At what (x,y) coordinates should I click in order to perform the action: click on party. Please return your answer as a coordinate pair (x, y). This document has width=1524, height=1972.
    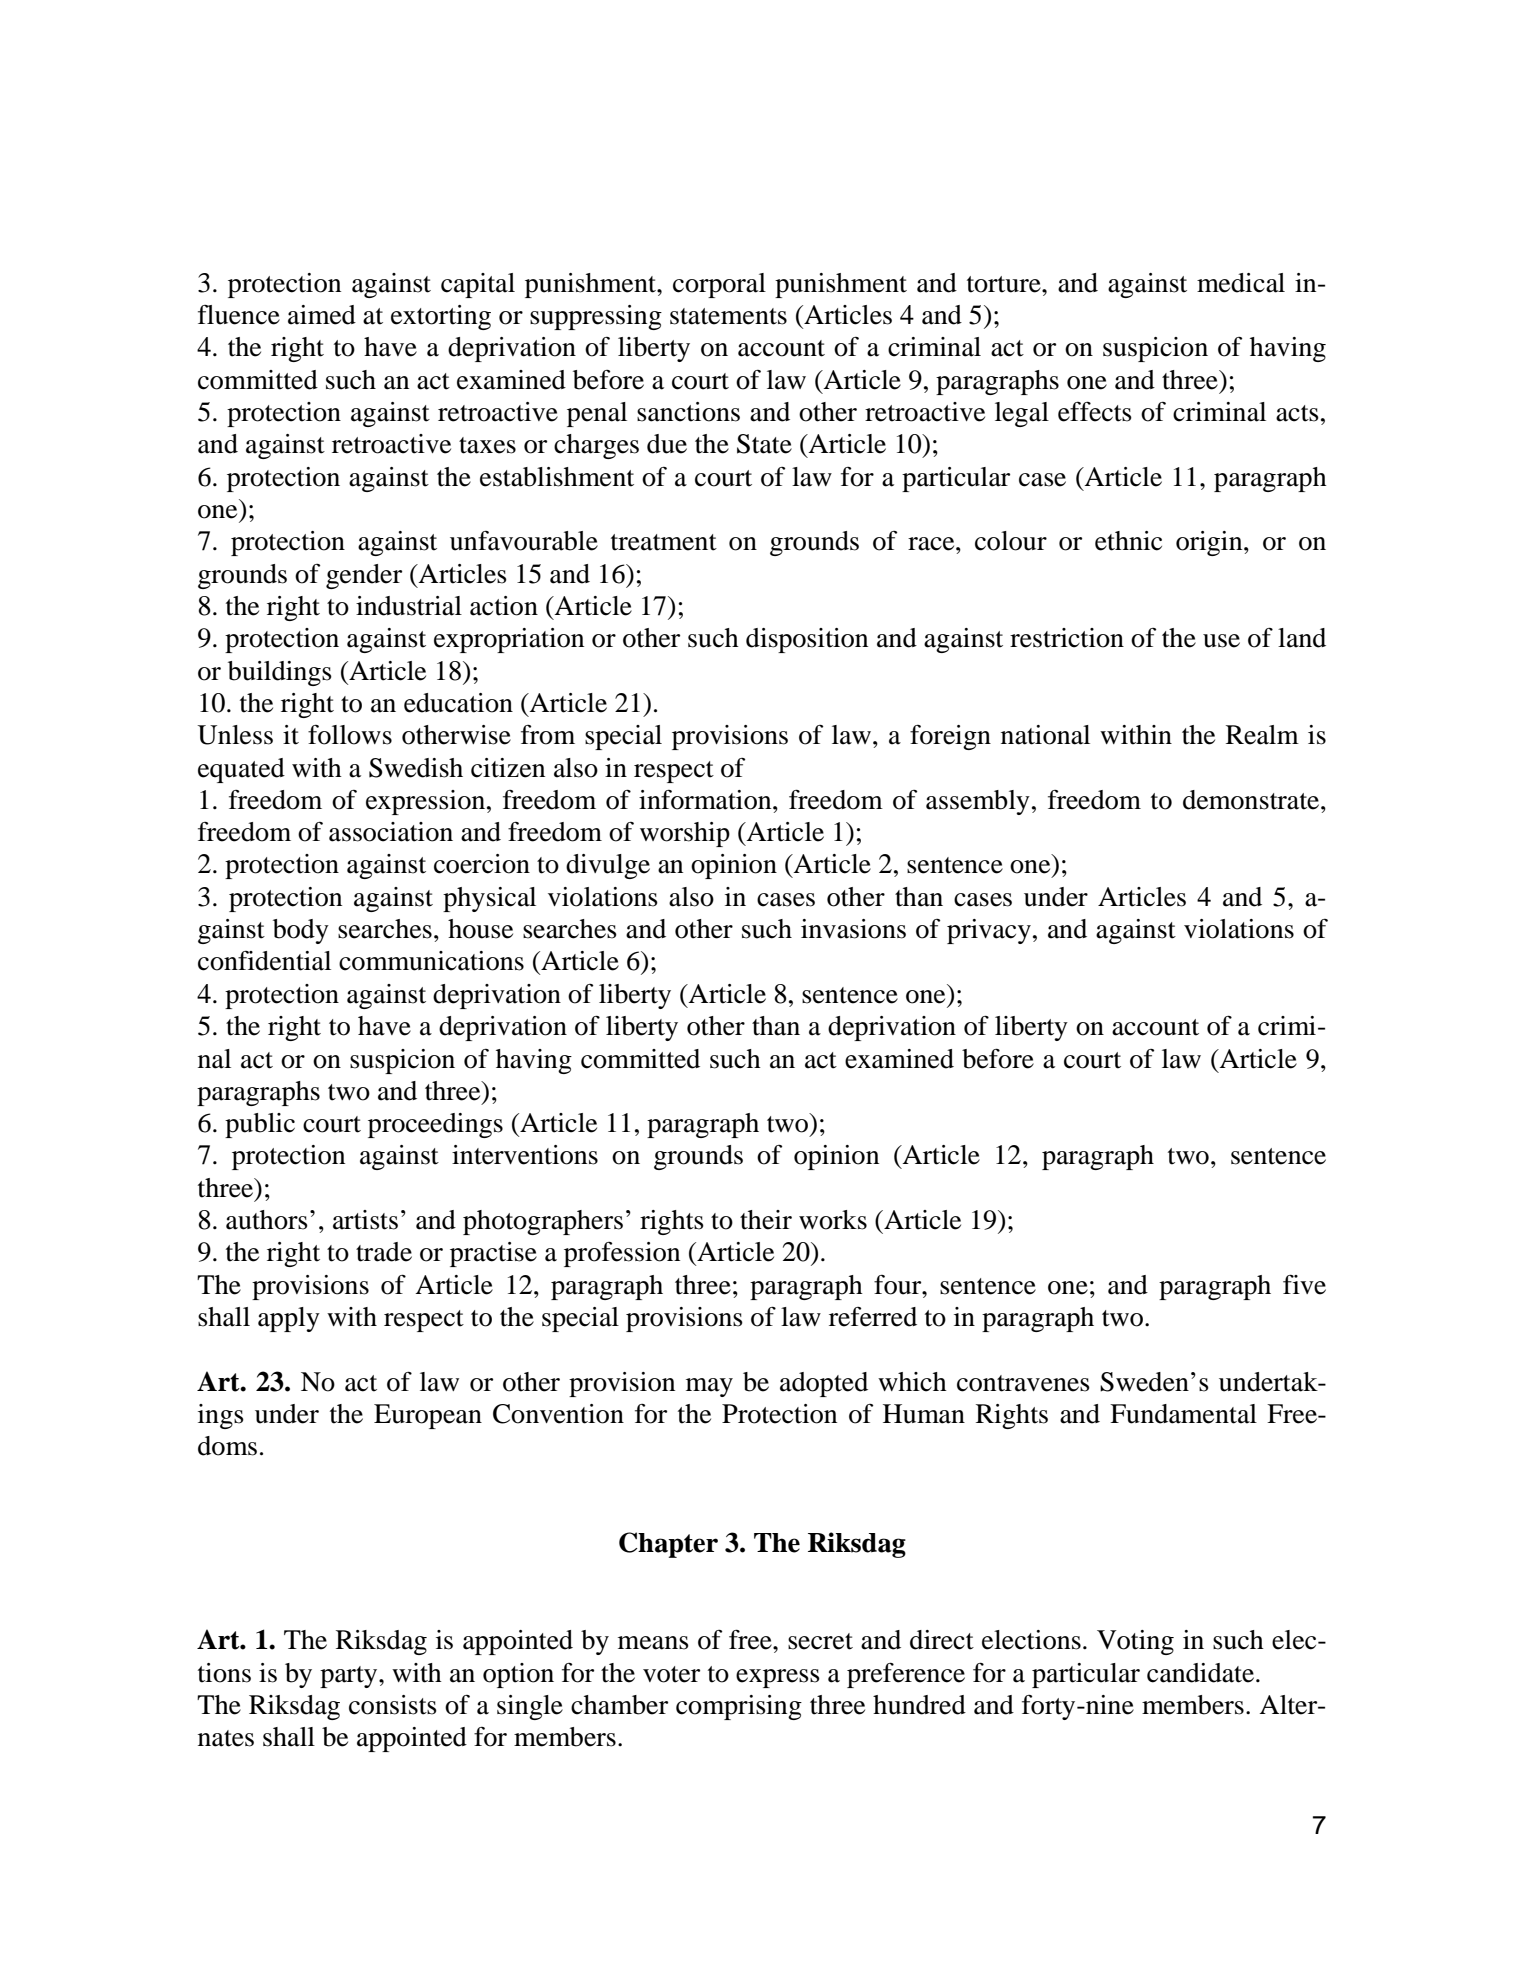
    Looking at the image, I should click on (350, 1677).
